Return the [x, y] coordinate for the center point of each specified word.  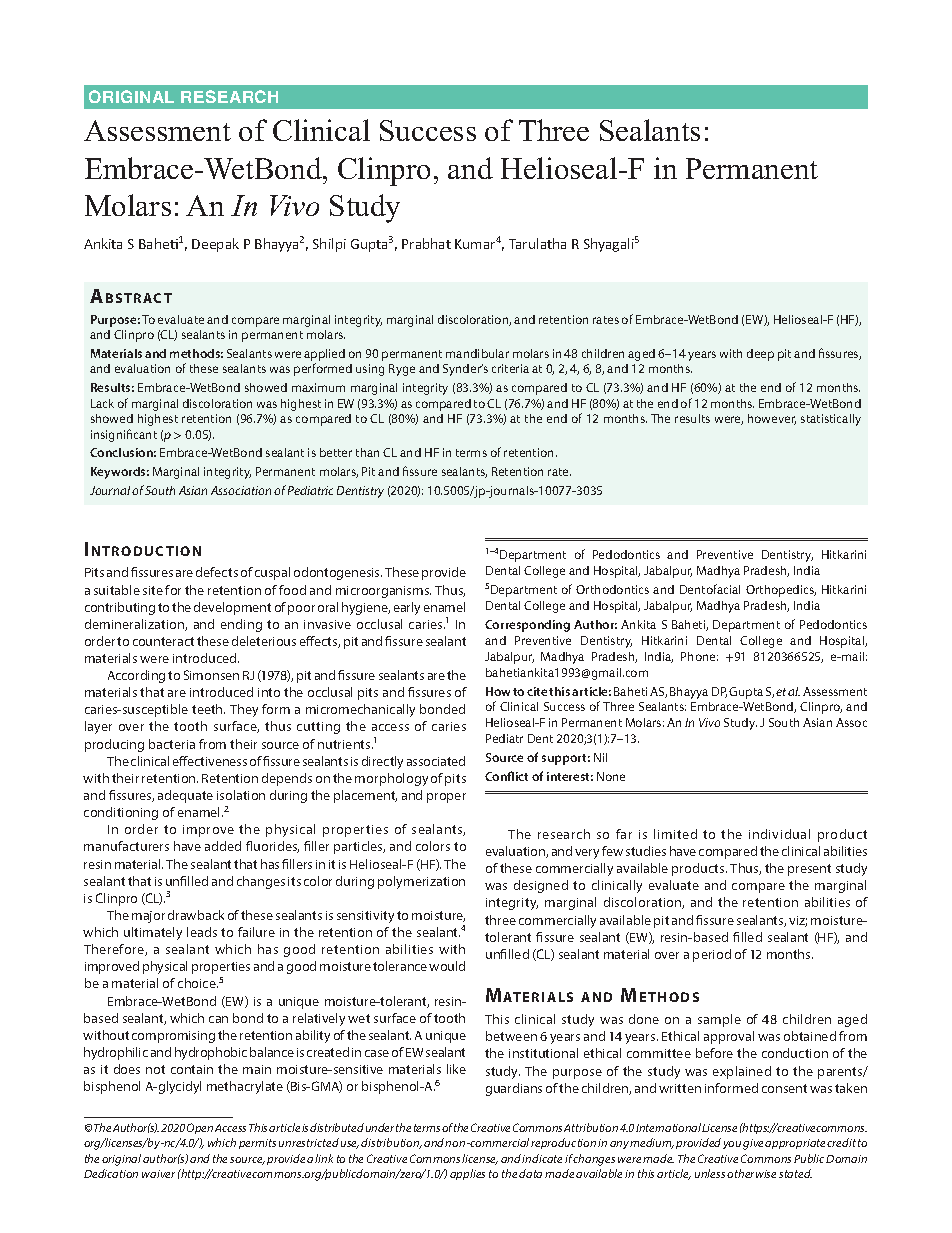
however [772, 419]
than [367, 452]
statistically [831, 420]
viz [798, 921]
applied [324, 355]
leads [202, 932]
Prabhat [426, 243]
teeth [208, 709]
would [447, 966]
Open [200, 1128]
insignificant [124, 435]
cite [537, 691]
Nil [600, 757]
